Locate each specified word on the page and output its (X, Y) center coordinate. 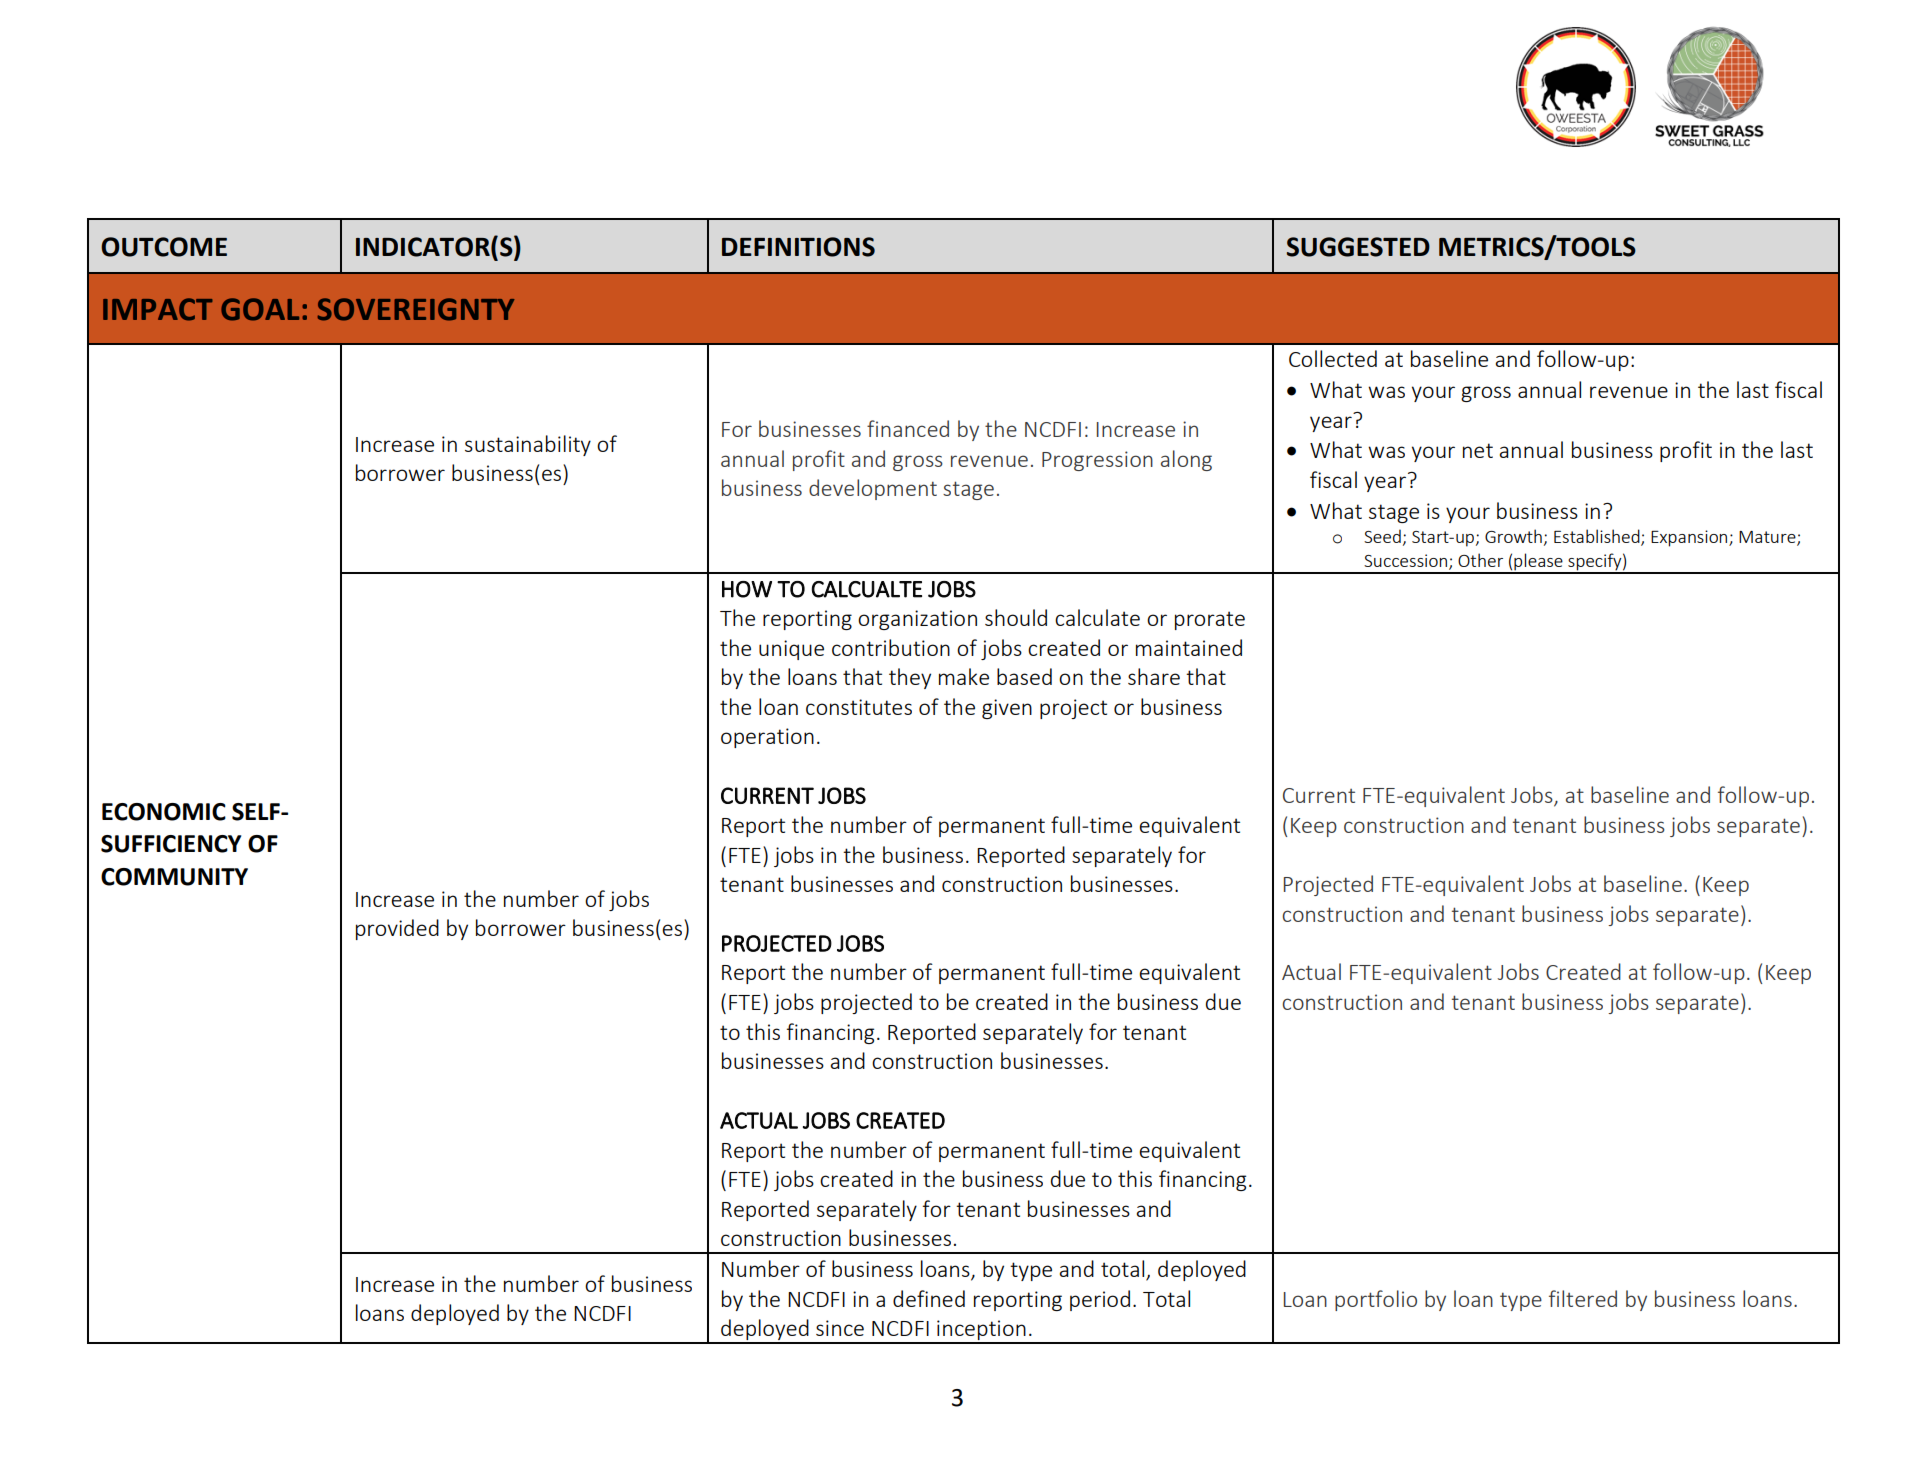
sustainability (528, 445)
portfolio (1376, 1300)
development (873, 489)
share (1154, 676)
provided (397, 929)
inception (981, 1331)
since (840, 1328)
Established (1598, 537)
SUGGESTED (1358, 247)
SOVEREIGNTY (416, 309)
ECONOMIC (164, 812)
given (1007, 709)
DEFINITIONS (798, 247)
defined (929, 1298)
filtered (1583, 1298)
